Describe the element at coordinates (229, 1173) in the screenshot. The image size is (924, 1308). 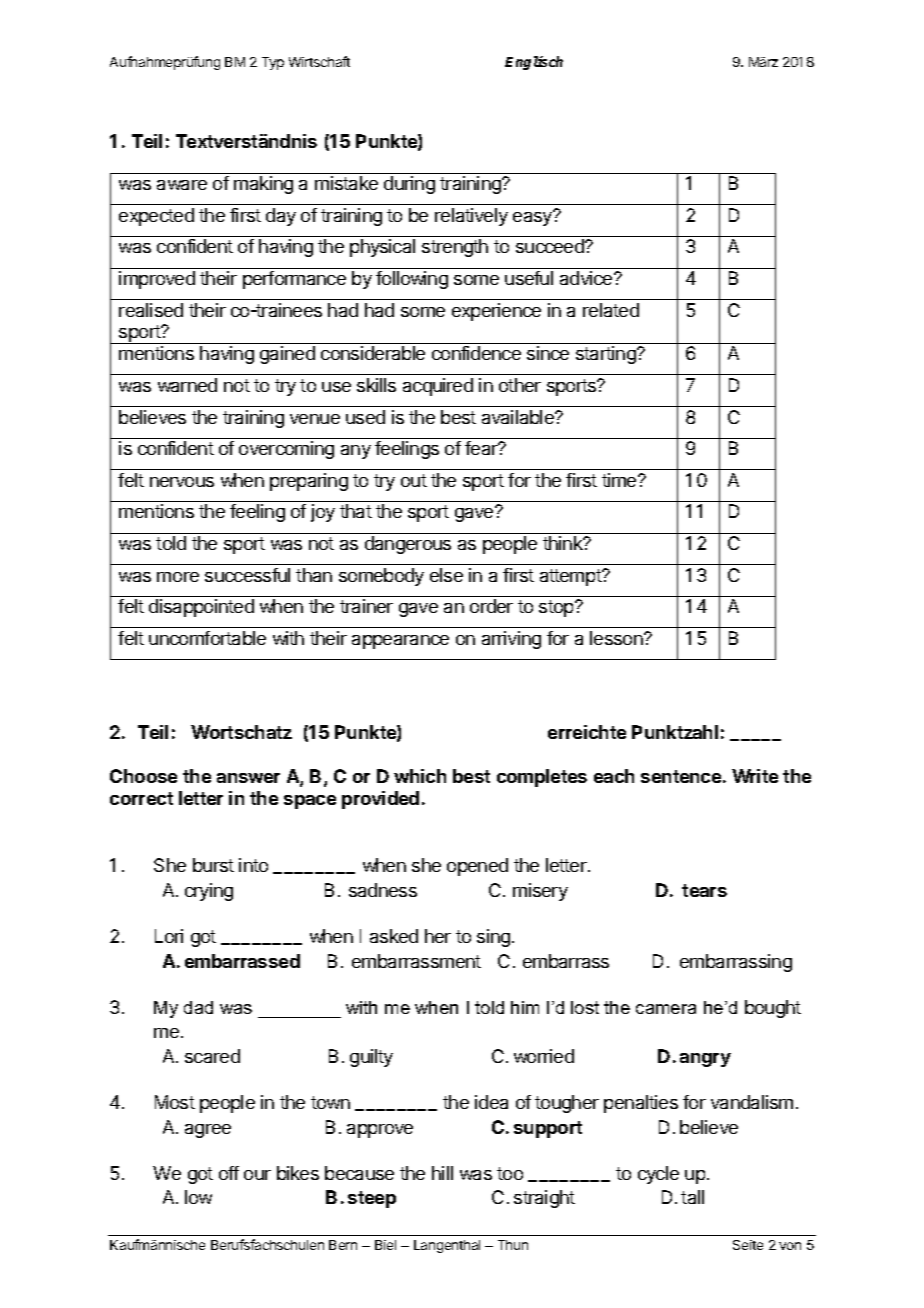
I see `off` at that location.
